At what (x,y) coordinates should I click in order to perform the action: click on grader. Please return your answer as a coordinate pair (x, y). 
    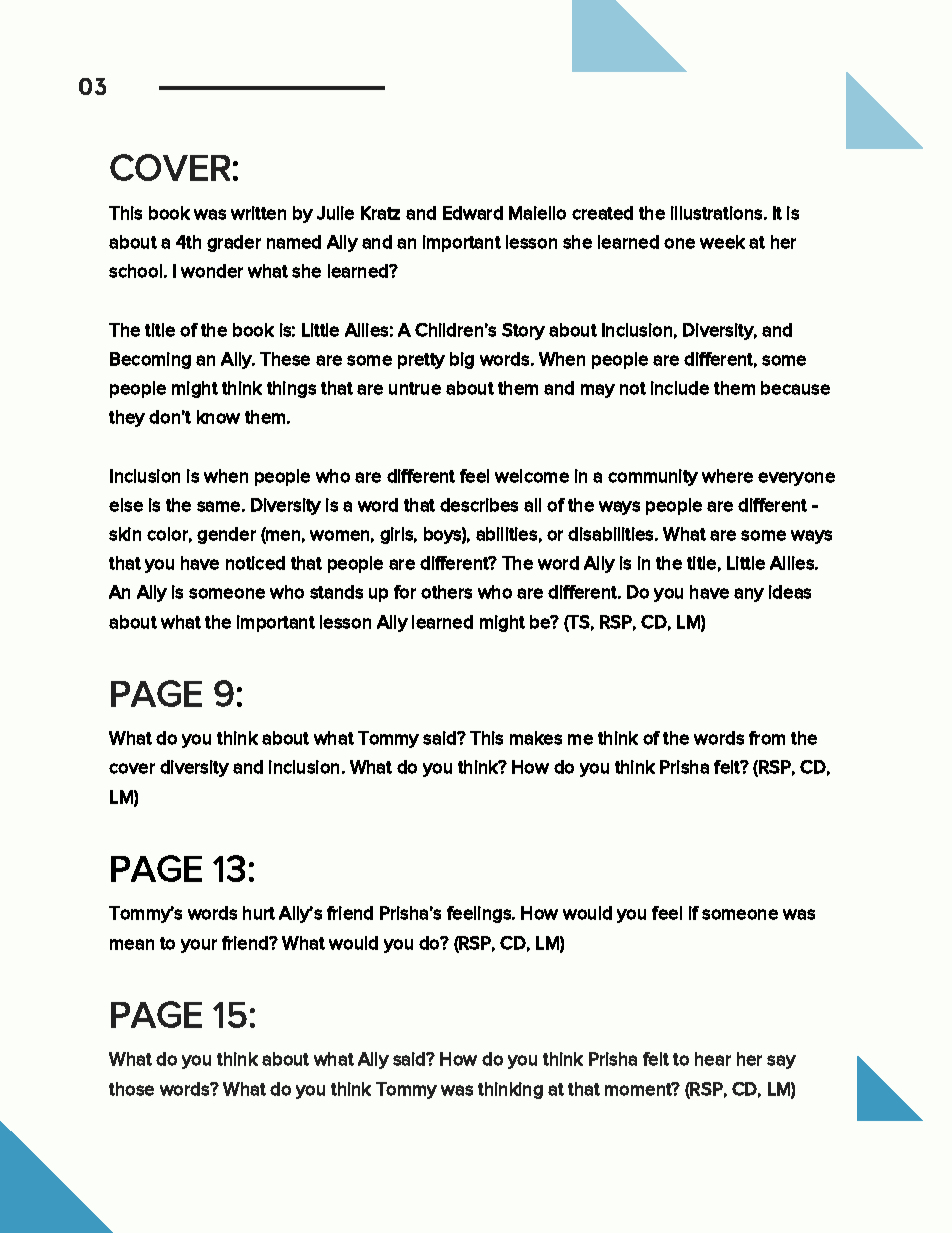
    Looking at the image, I should click on (234, 243).
